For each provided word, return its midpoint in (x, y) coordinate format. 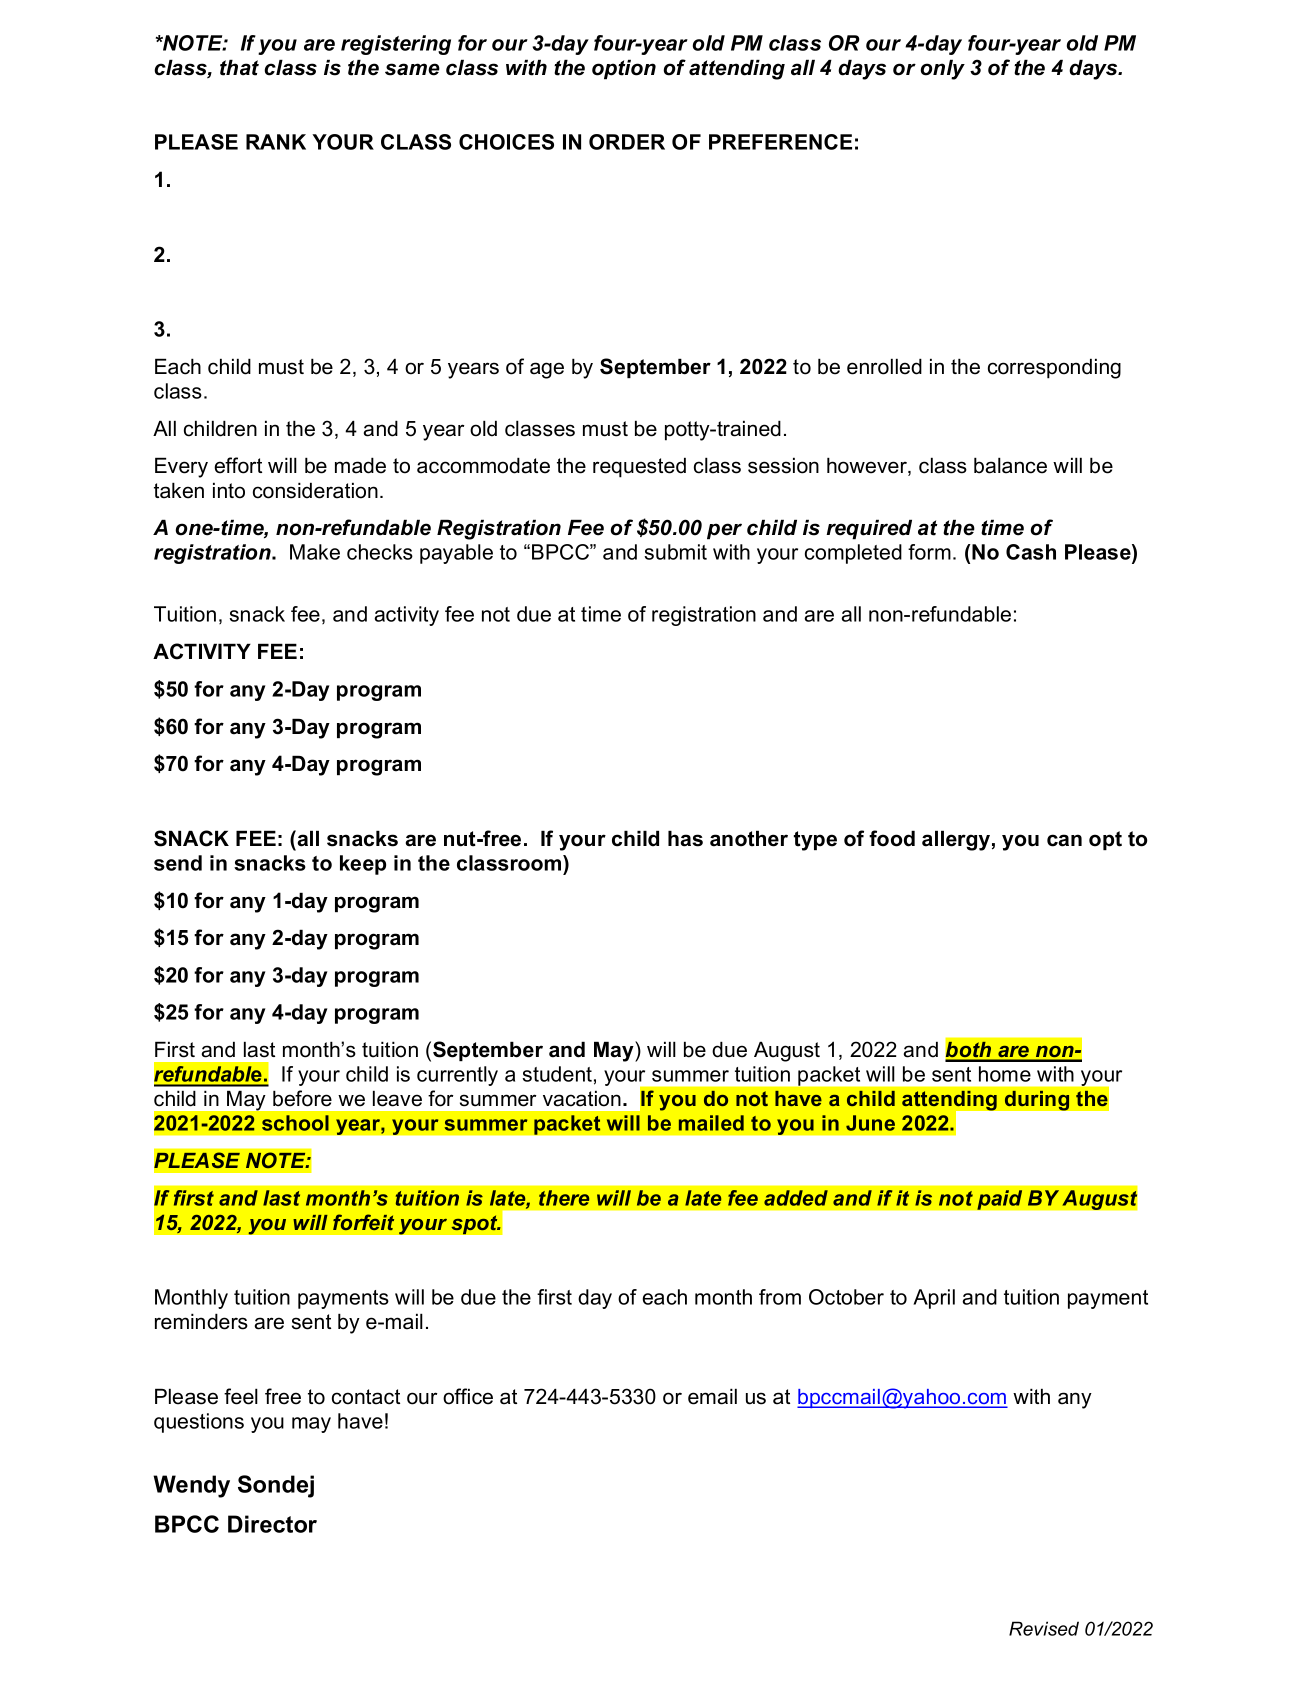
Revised (1044, 1628)
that (239, 67)
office (468, 1396)
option (624, 69)
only (942, 69)
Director (272, 1524)
